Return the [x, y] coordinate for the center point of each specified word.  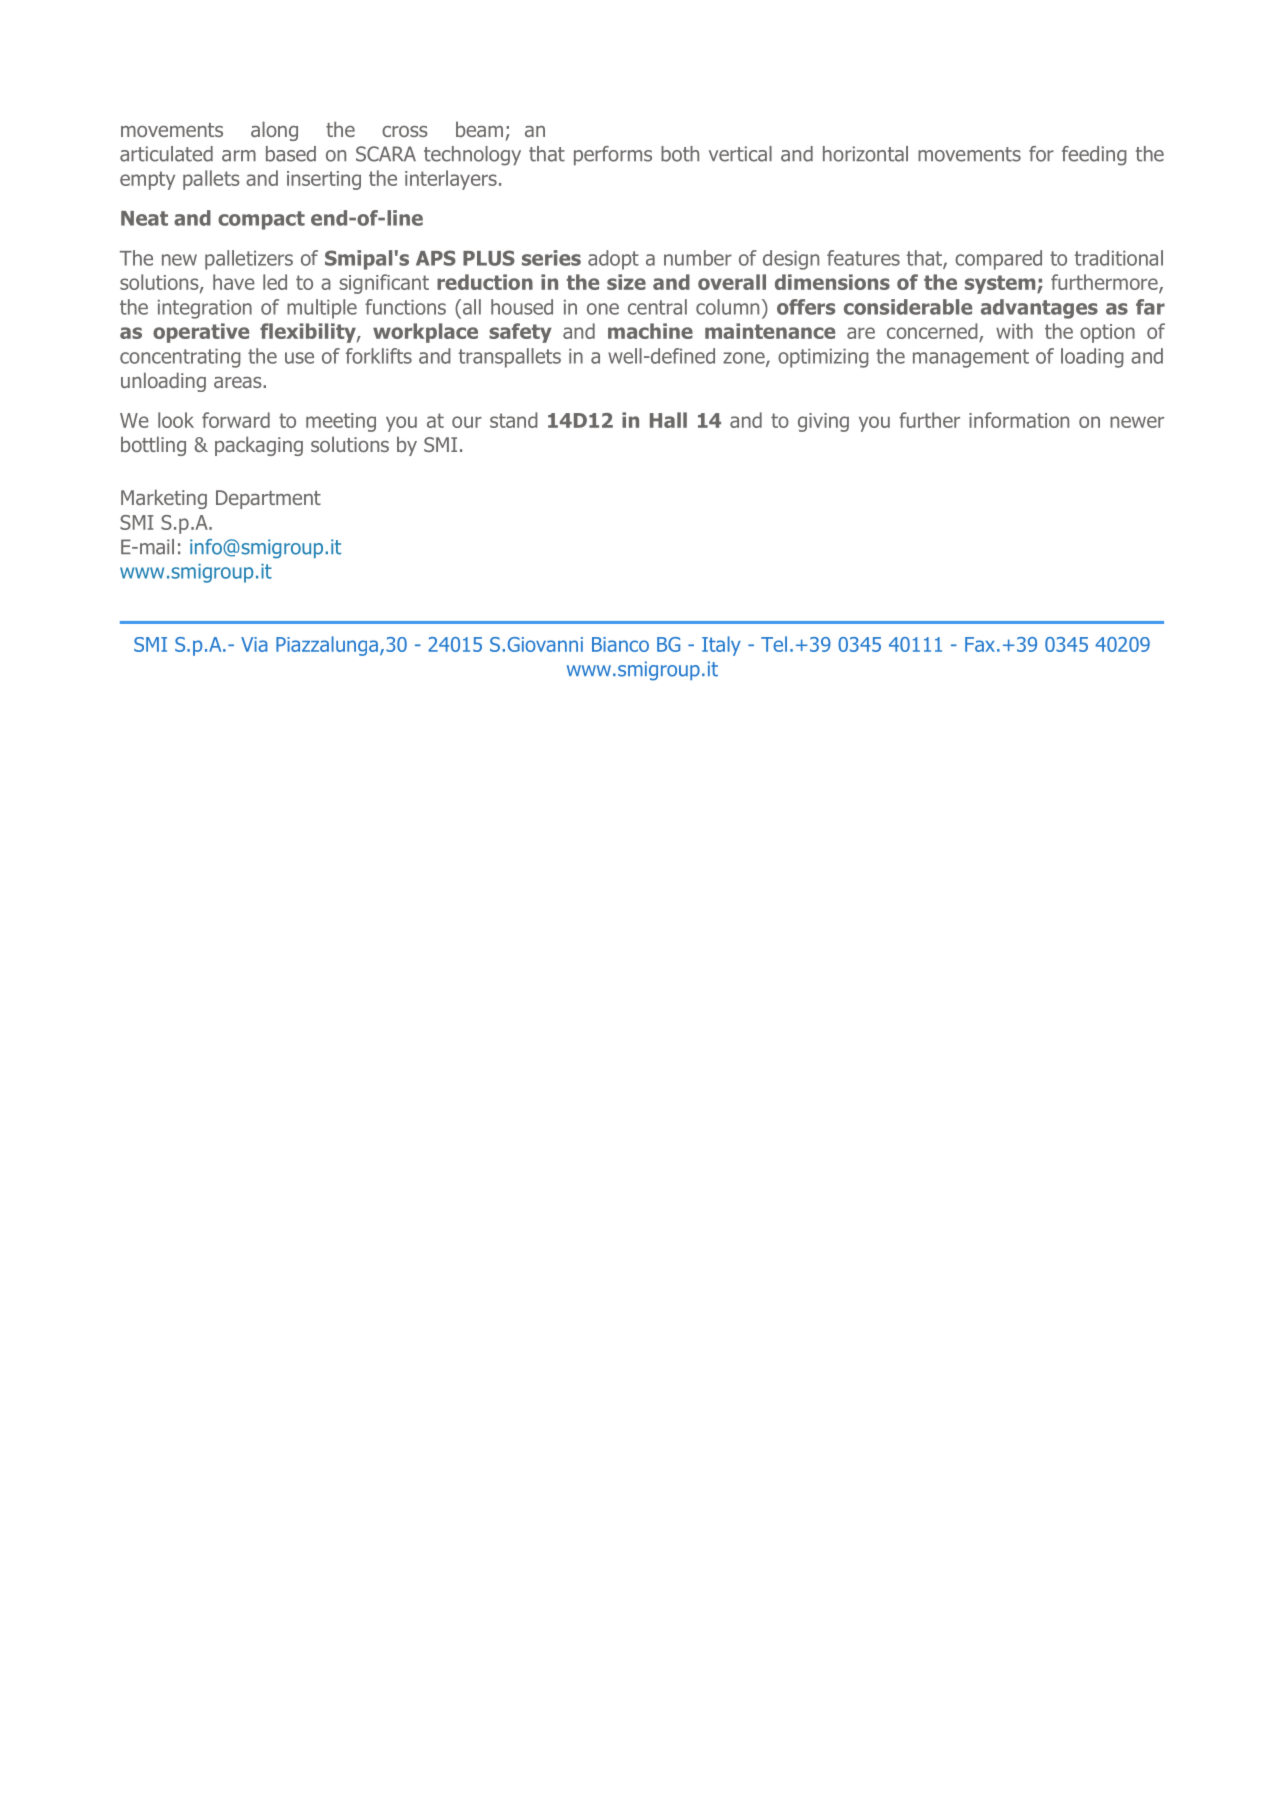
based [291, 154]
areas [239, 382]
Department [268, 499]
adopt [613, 260]
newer [1137, 422]
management [971, 358]
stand [514, 420]
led [275, 282]
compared [998, 260]
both [680, 154]
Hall [668, 420]
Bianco [620, 644]
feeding [1094, 156]
